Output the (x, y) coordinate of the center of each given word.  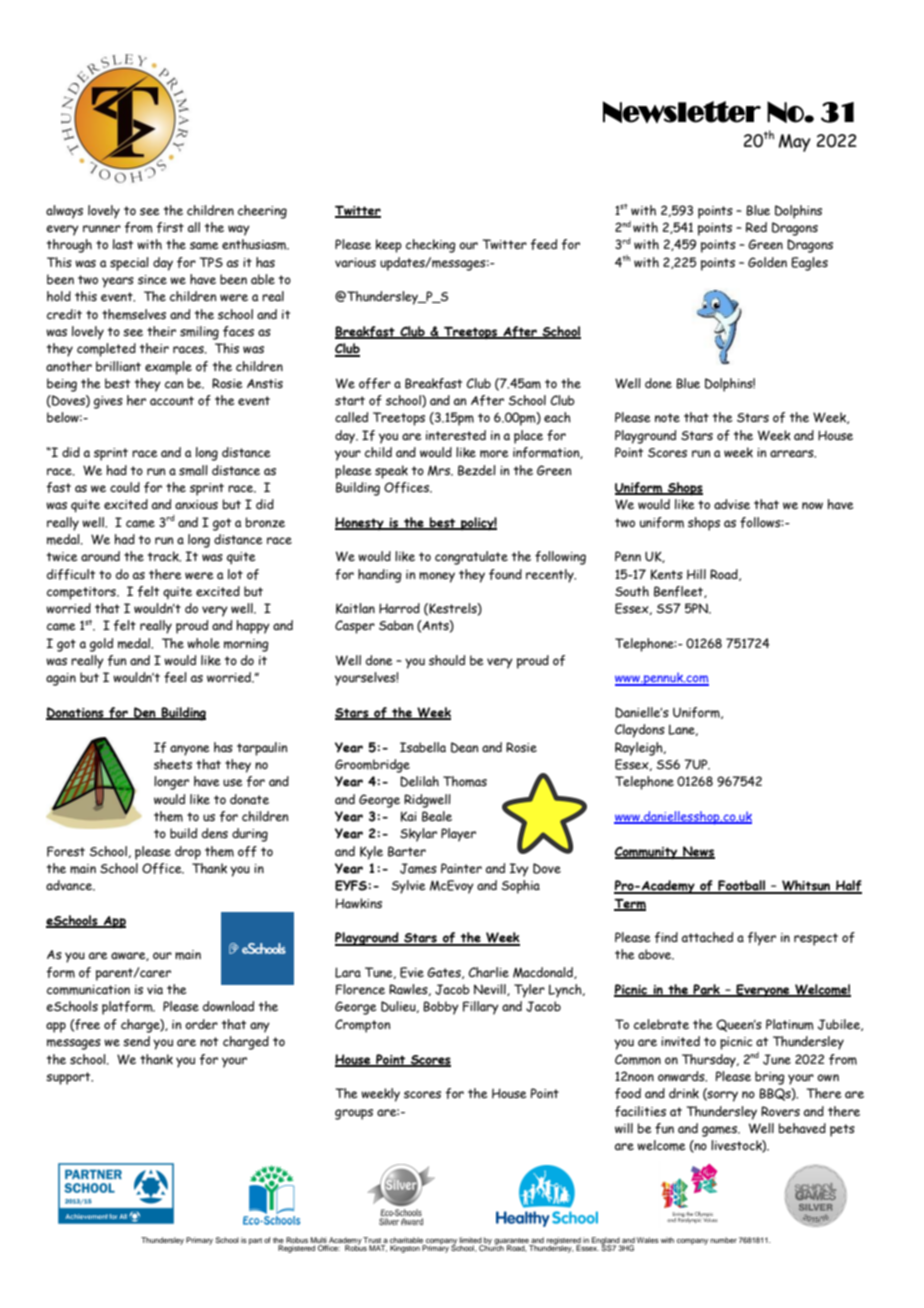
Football (741, 886)
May (795, 143)
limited (470, 1240)
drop (188, 853)
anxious (196, 504)
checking (431, 246)
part (255, 1241)
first (170, 227)
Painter (461, 868)
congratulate (471, 558)
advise (732, 504)
